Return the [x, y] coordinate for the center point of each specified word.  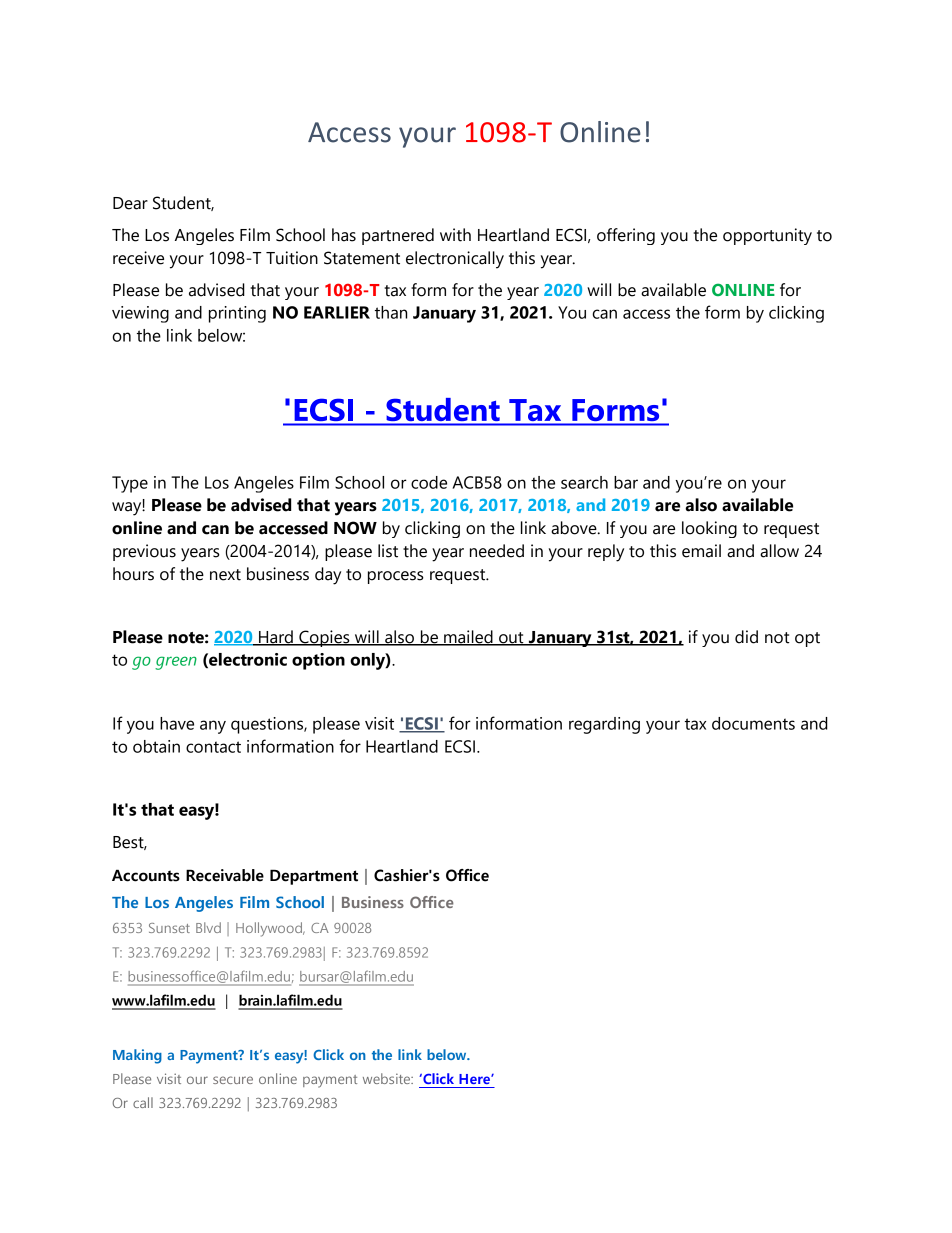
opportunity [767, 236]
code [429, 482]
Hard [276, 637]
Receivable [225, 875]
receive [138, 258]
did [746, 637]
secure [233, 1080]
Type [130, 484]
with [455, 235]
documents [753, 723]
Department [314, 877]
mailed [468, 637]
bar [626, 482]
